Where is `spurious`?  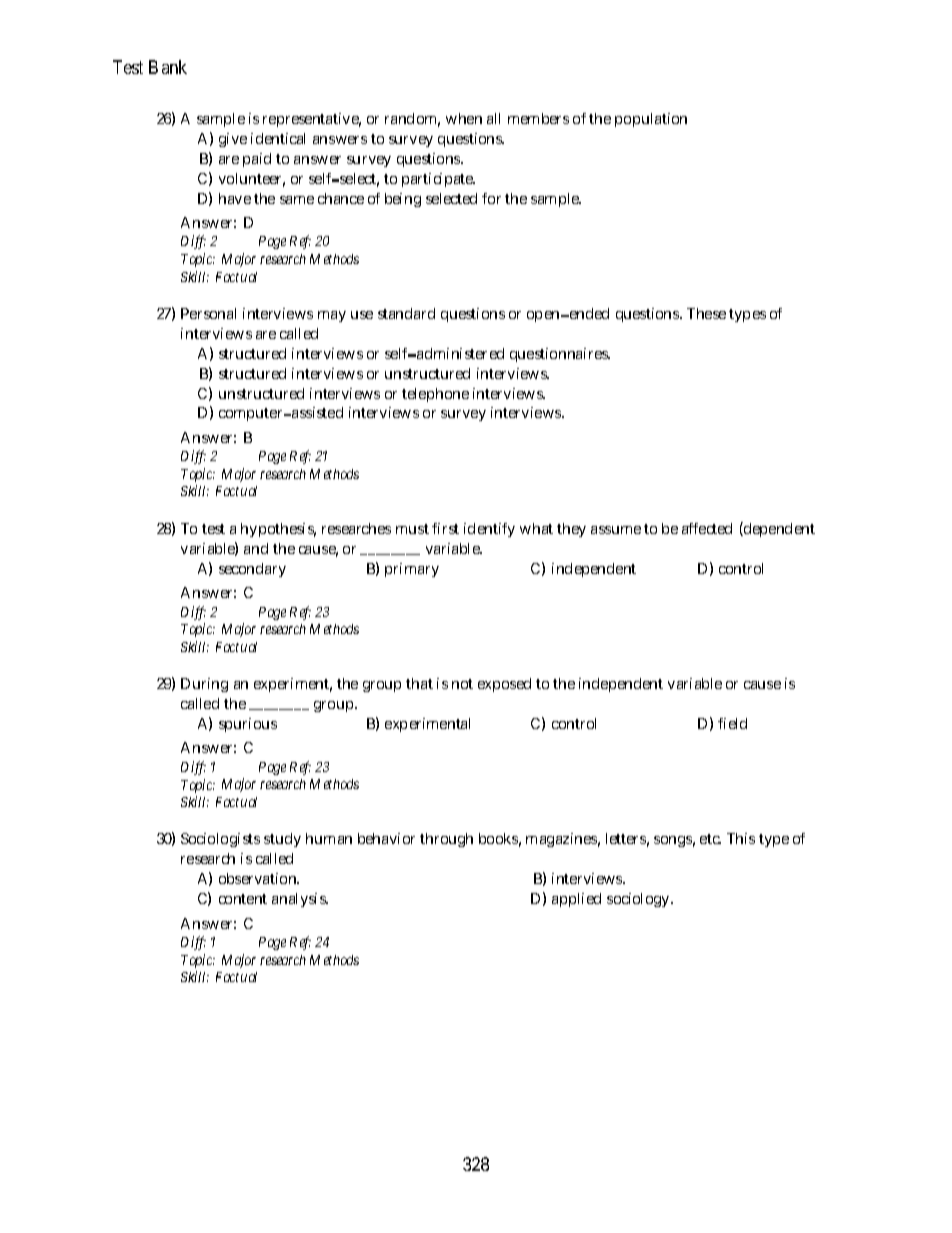 spurious is located at coordinates (248, 725).
